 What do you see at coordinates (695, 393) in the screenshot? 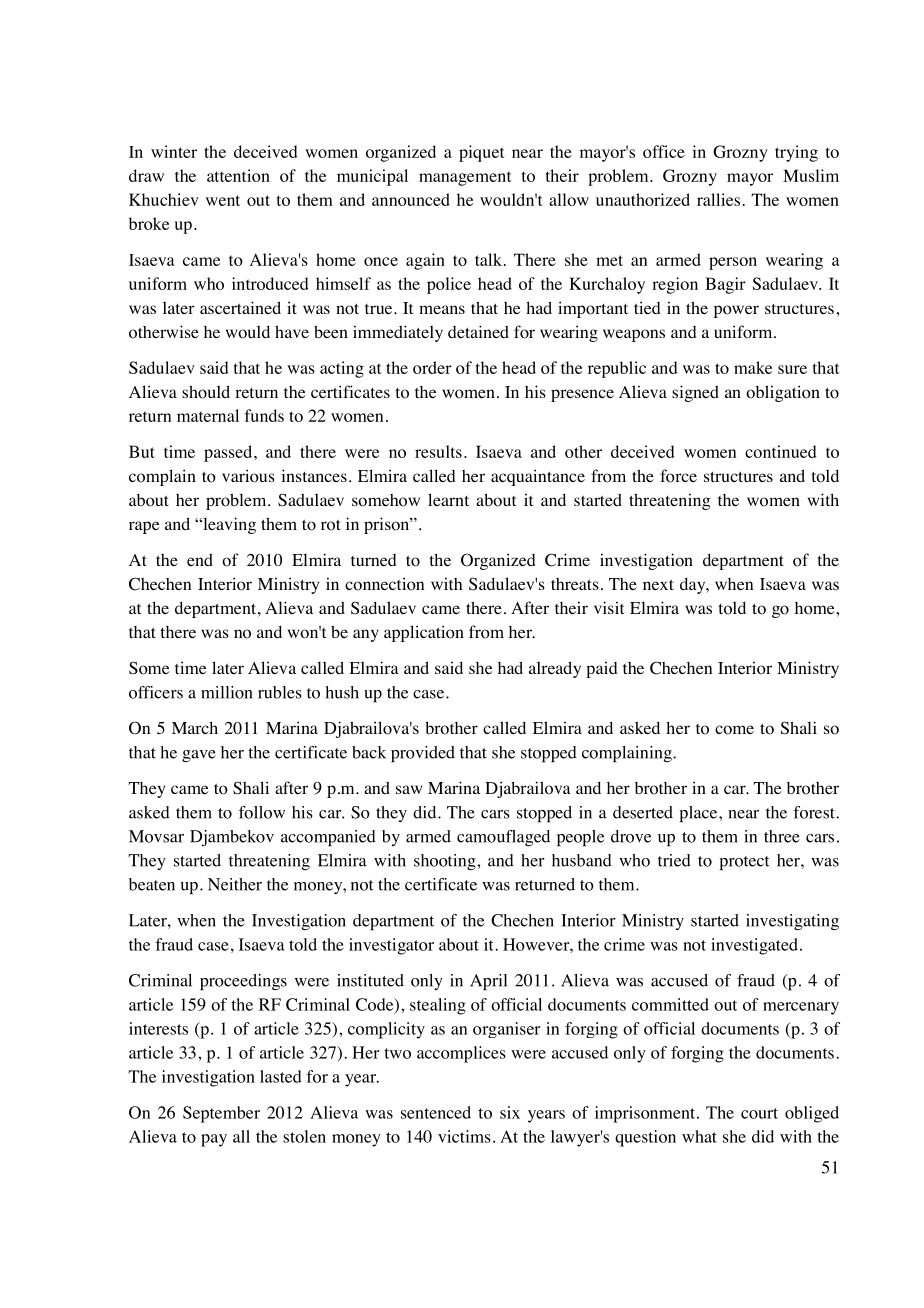
I see `signed` at bounding box center [695, 393].
